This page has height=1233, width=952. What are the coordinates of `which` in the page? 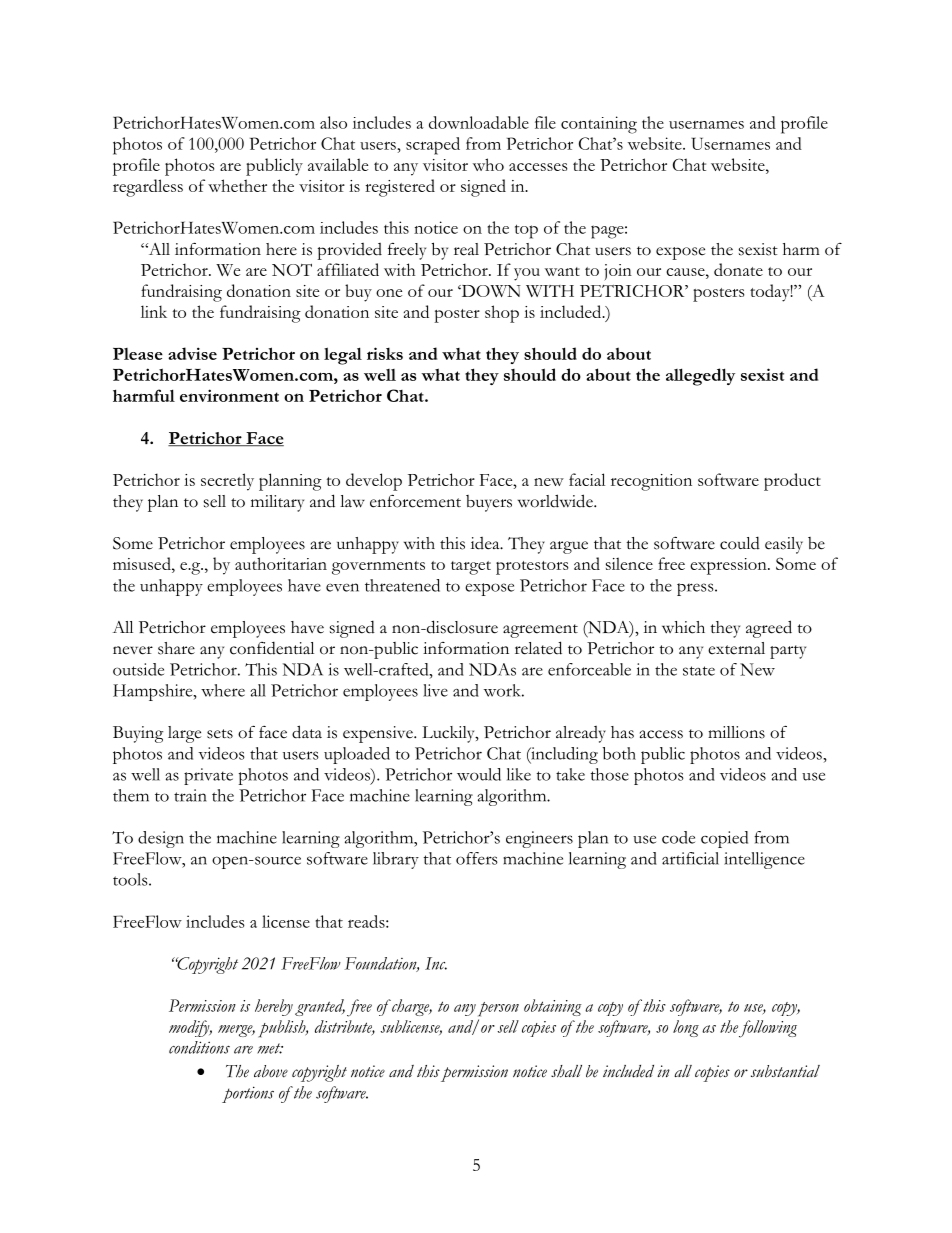 It's located at (683, 627).
